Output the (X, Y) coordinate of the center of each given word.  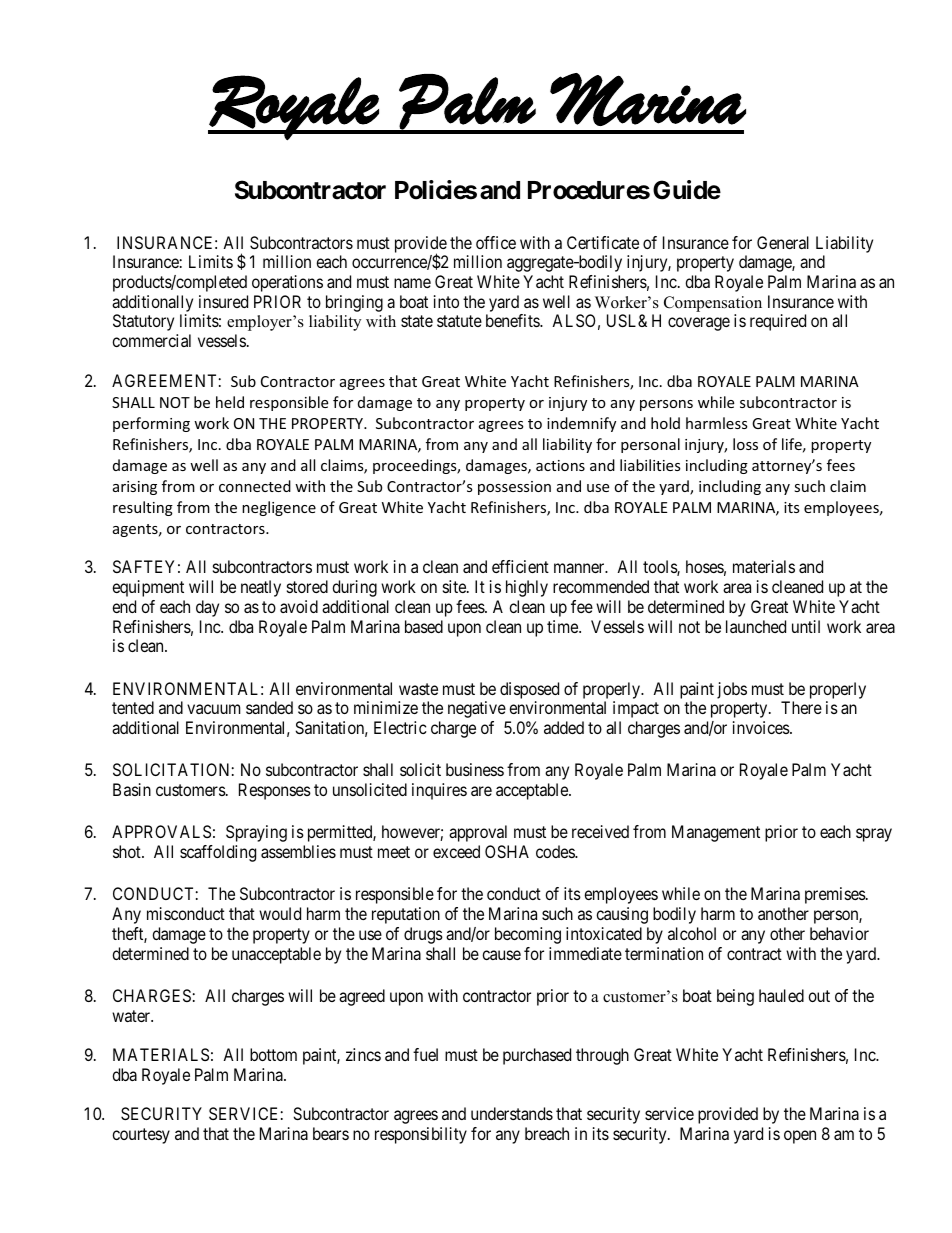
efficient (520, 566)
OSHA (507, 851)
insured (223, 301)
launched (756, 626)
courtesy (141, 1136)
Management (716, 833)
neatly (261, 588)
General (783, 242)
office (496, 242)
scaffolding (218, 853)
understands (512, 1113)
